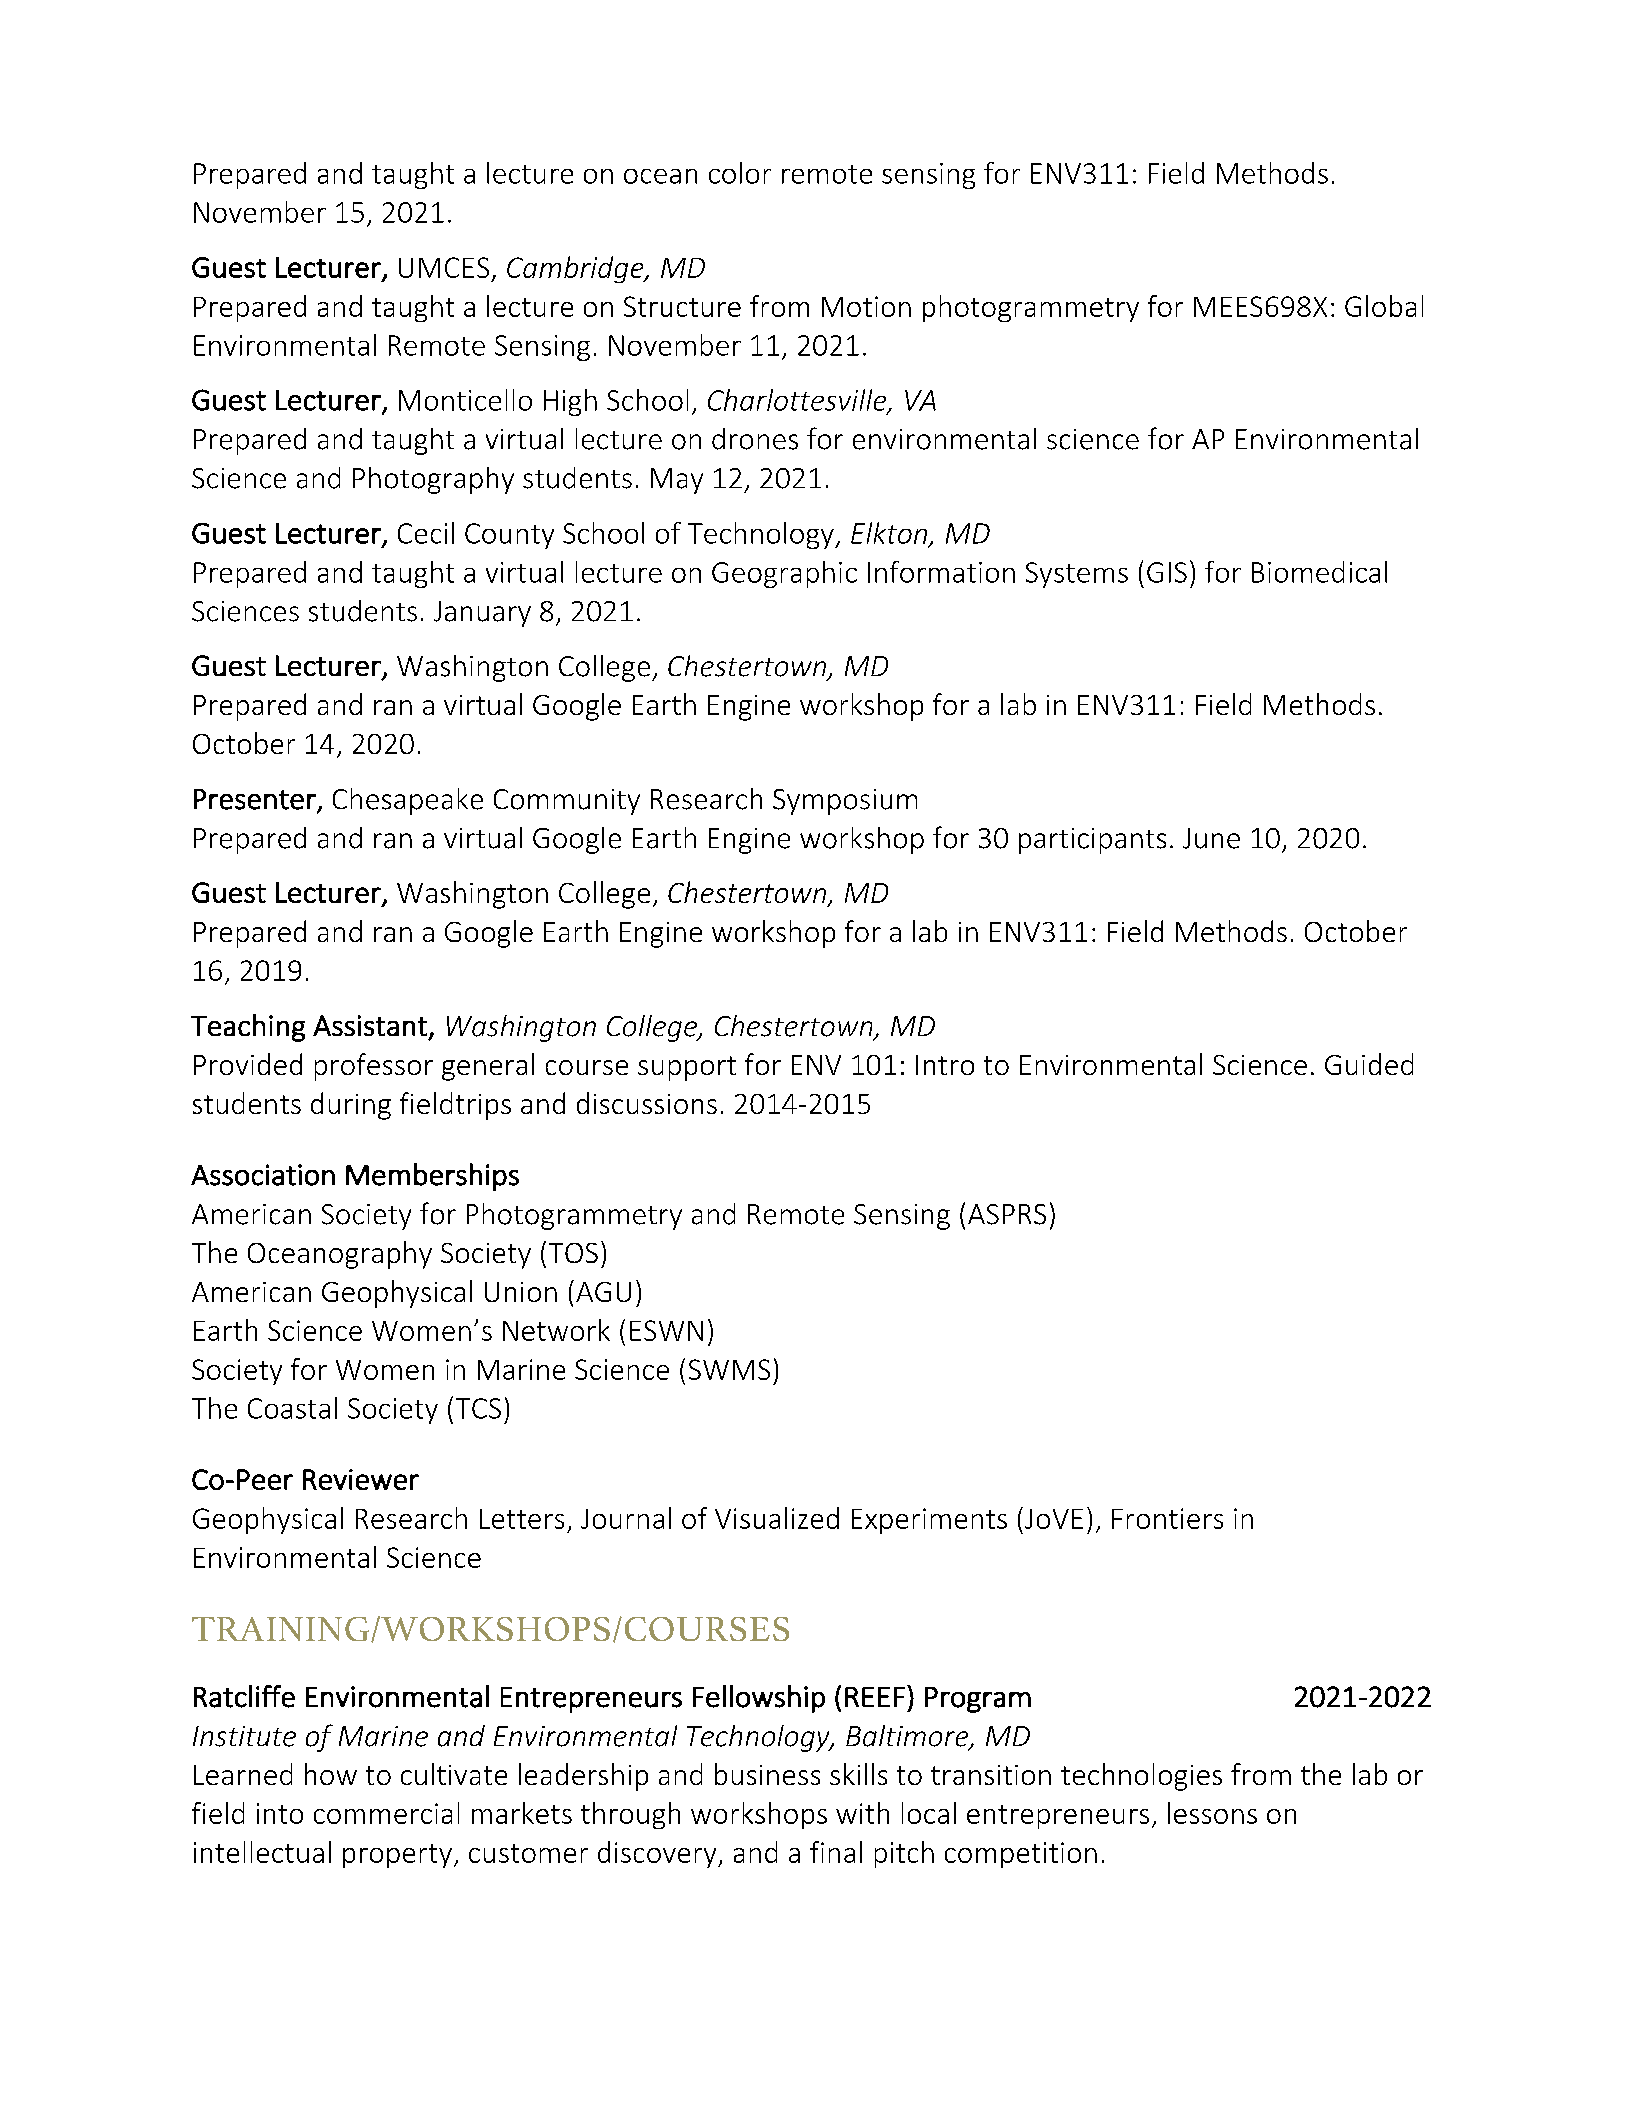  What do you see at coordinates (386, 1813) in the screenshot?
I see `commercial` at bounding box center [386, 1813].
